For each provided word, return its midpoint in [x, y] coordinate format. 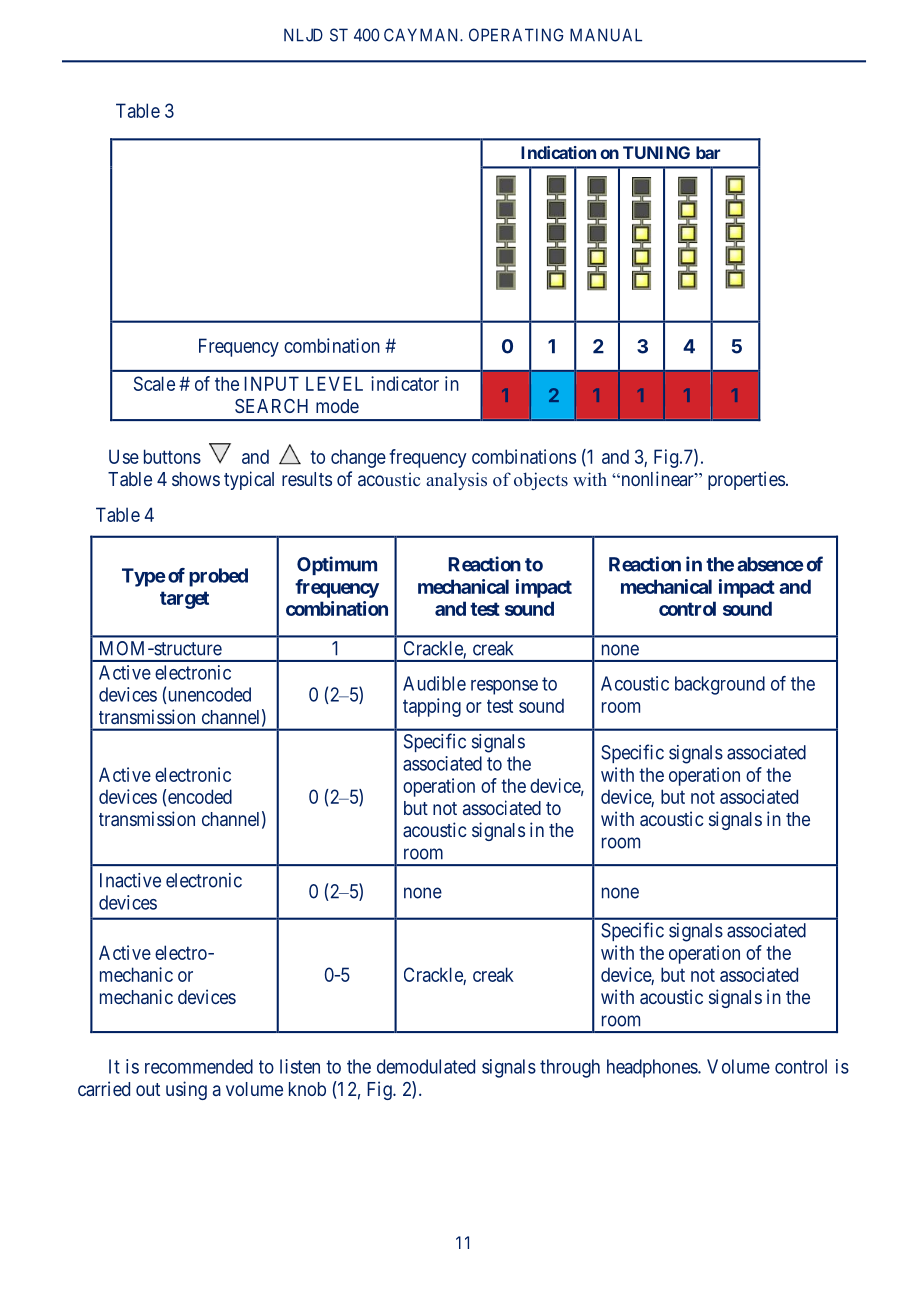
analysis [456, 481]
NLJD [303, 35]
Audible [434, 683]
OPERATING [516, 35]
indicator [405, 383]
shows [196, 479]
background [720, 685]
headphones [653, 1068]
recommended [199, 1066]
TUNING [656, 152]
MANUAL [606, 35]
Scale [154, 383]
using [186, 1090]
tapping [432, 707]
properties [746, 480]
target [184, 600]
